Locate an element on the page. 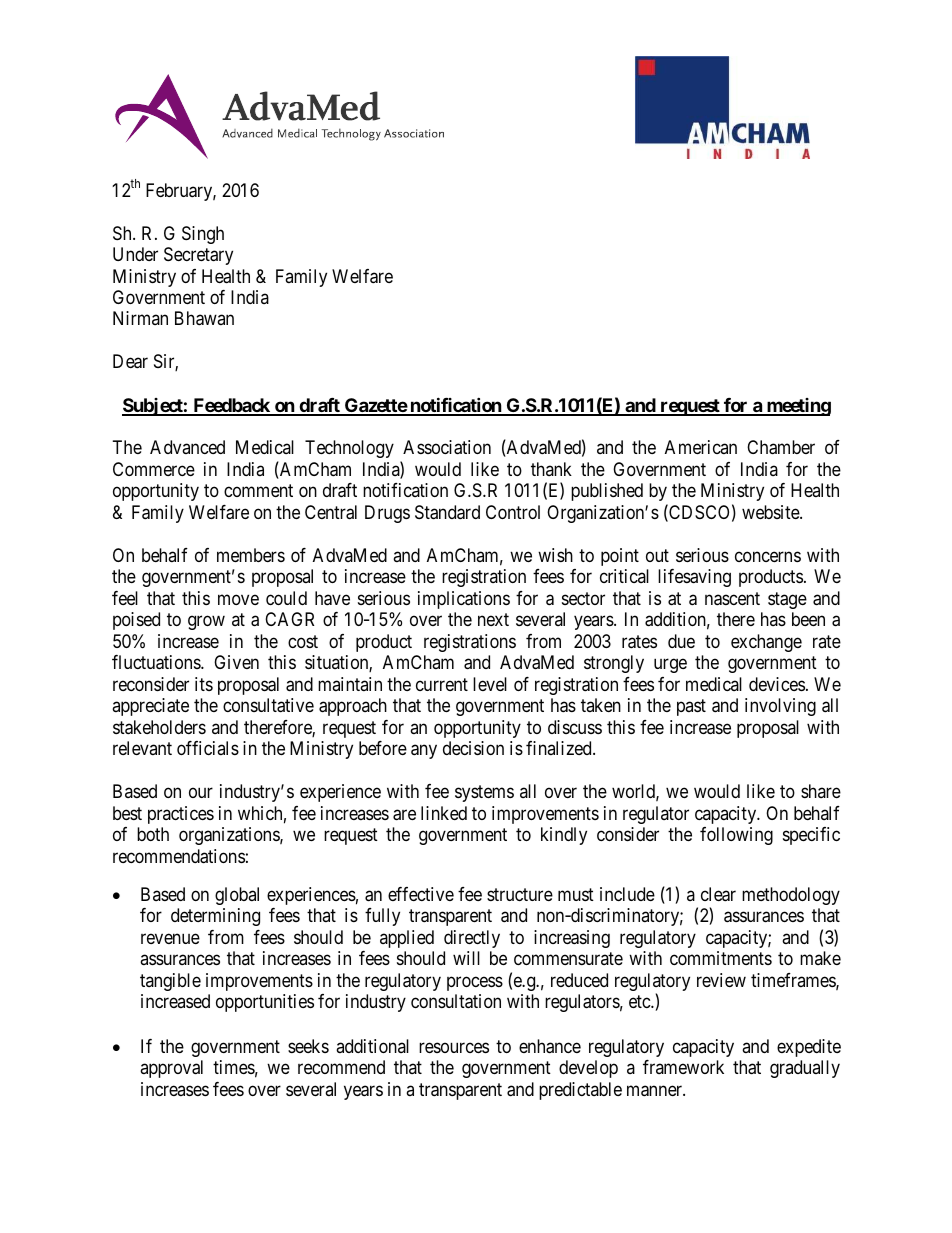 This page has height=1233, width=952. Singh is located at coordinates (203, 235).
